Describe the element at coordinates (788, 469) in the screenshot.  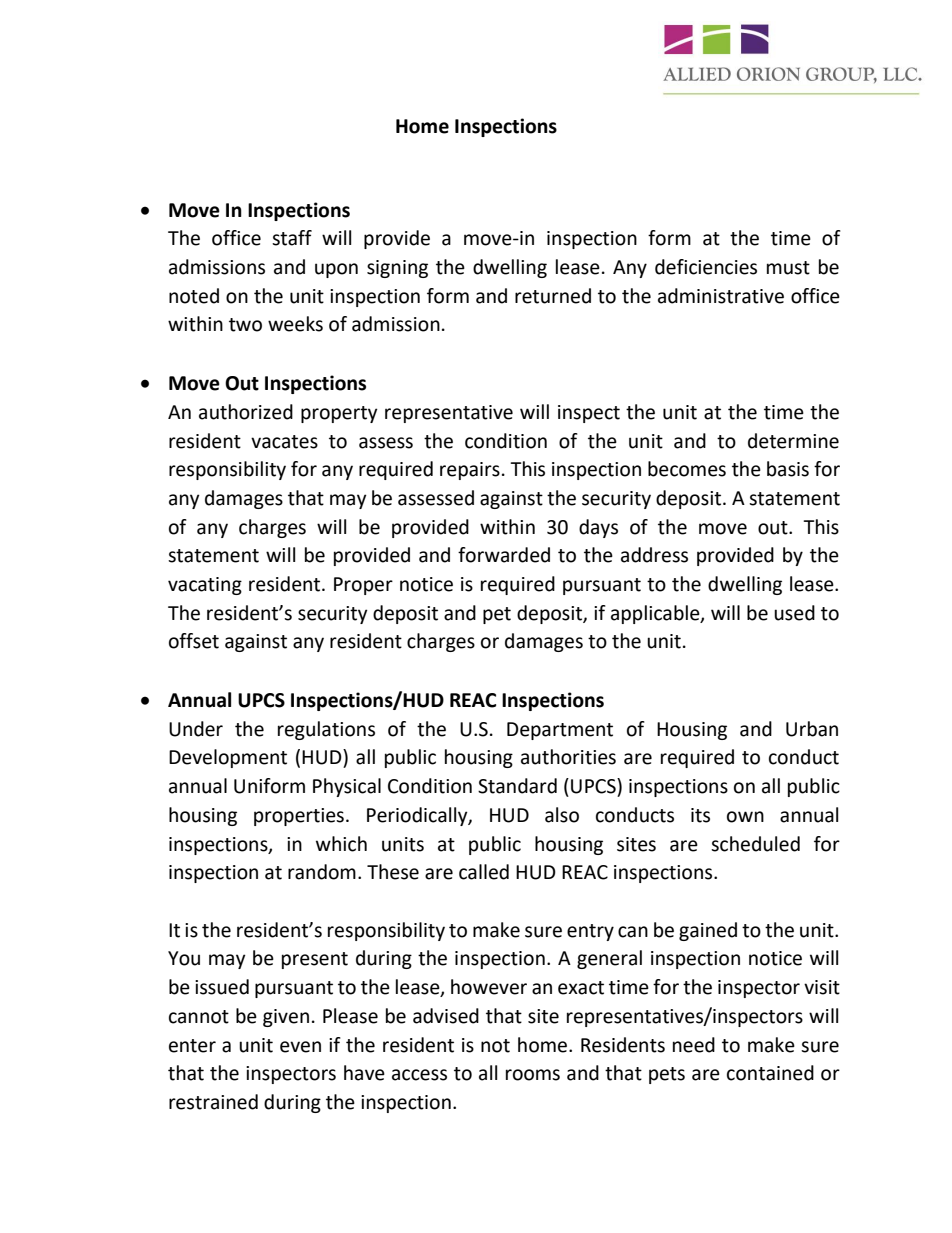
I see `basis` at that location.
